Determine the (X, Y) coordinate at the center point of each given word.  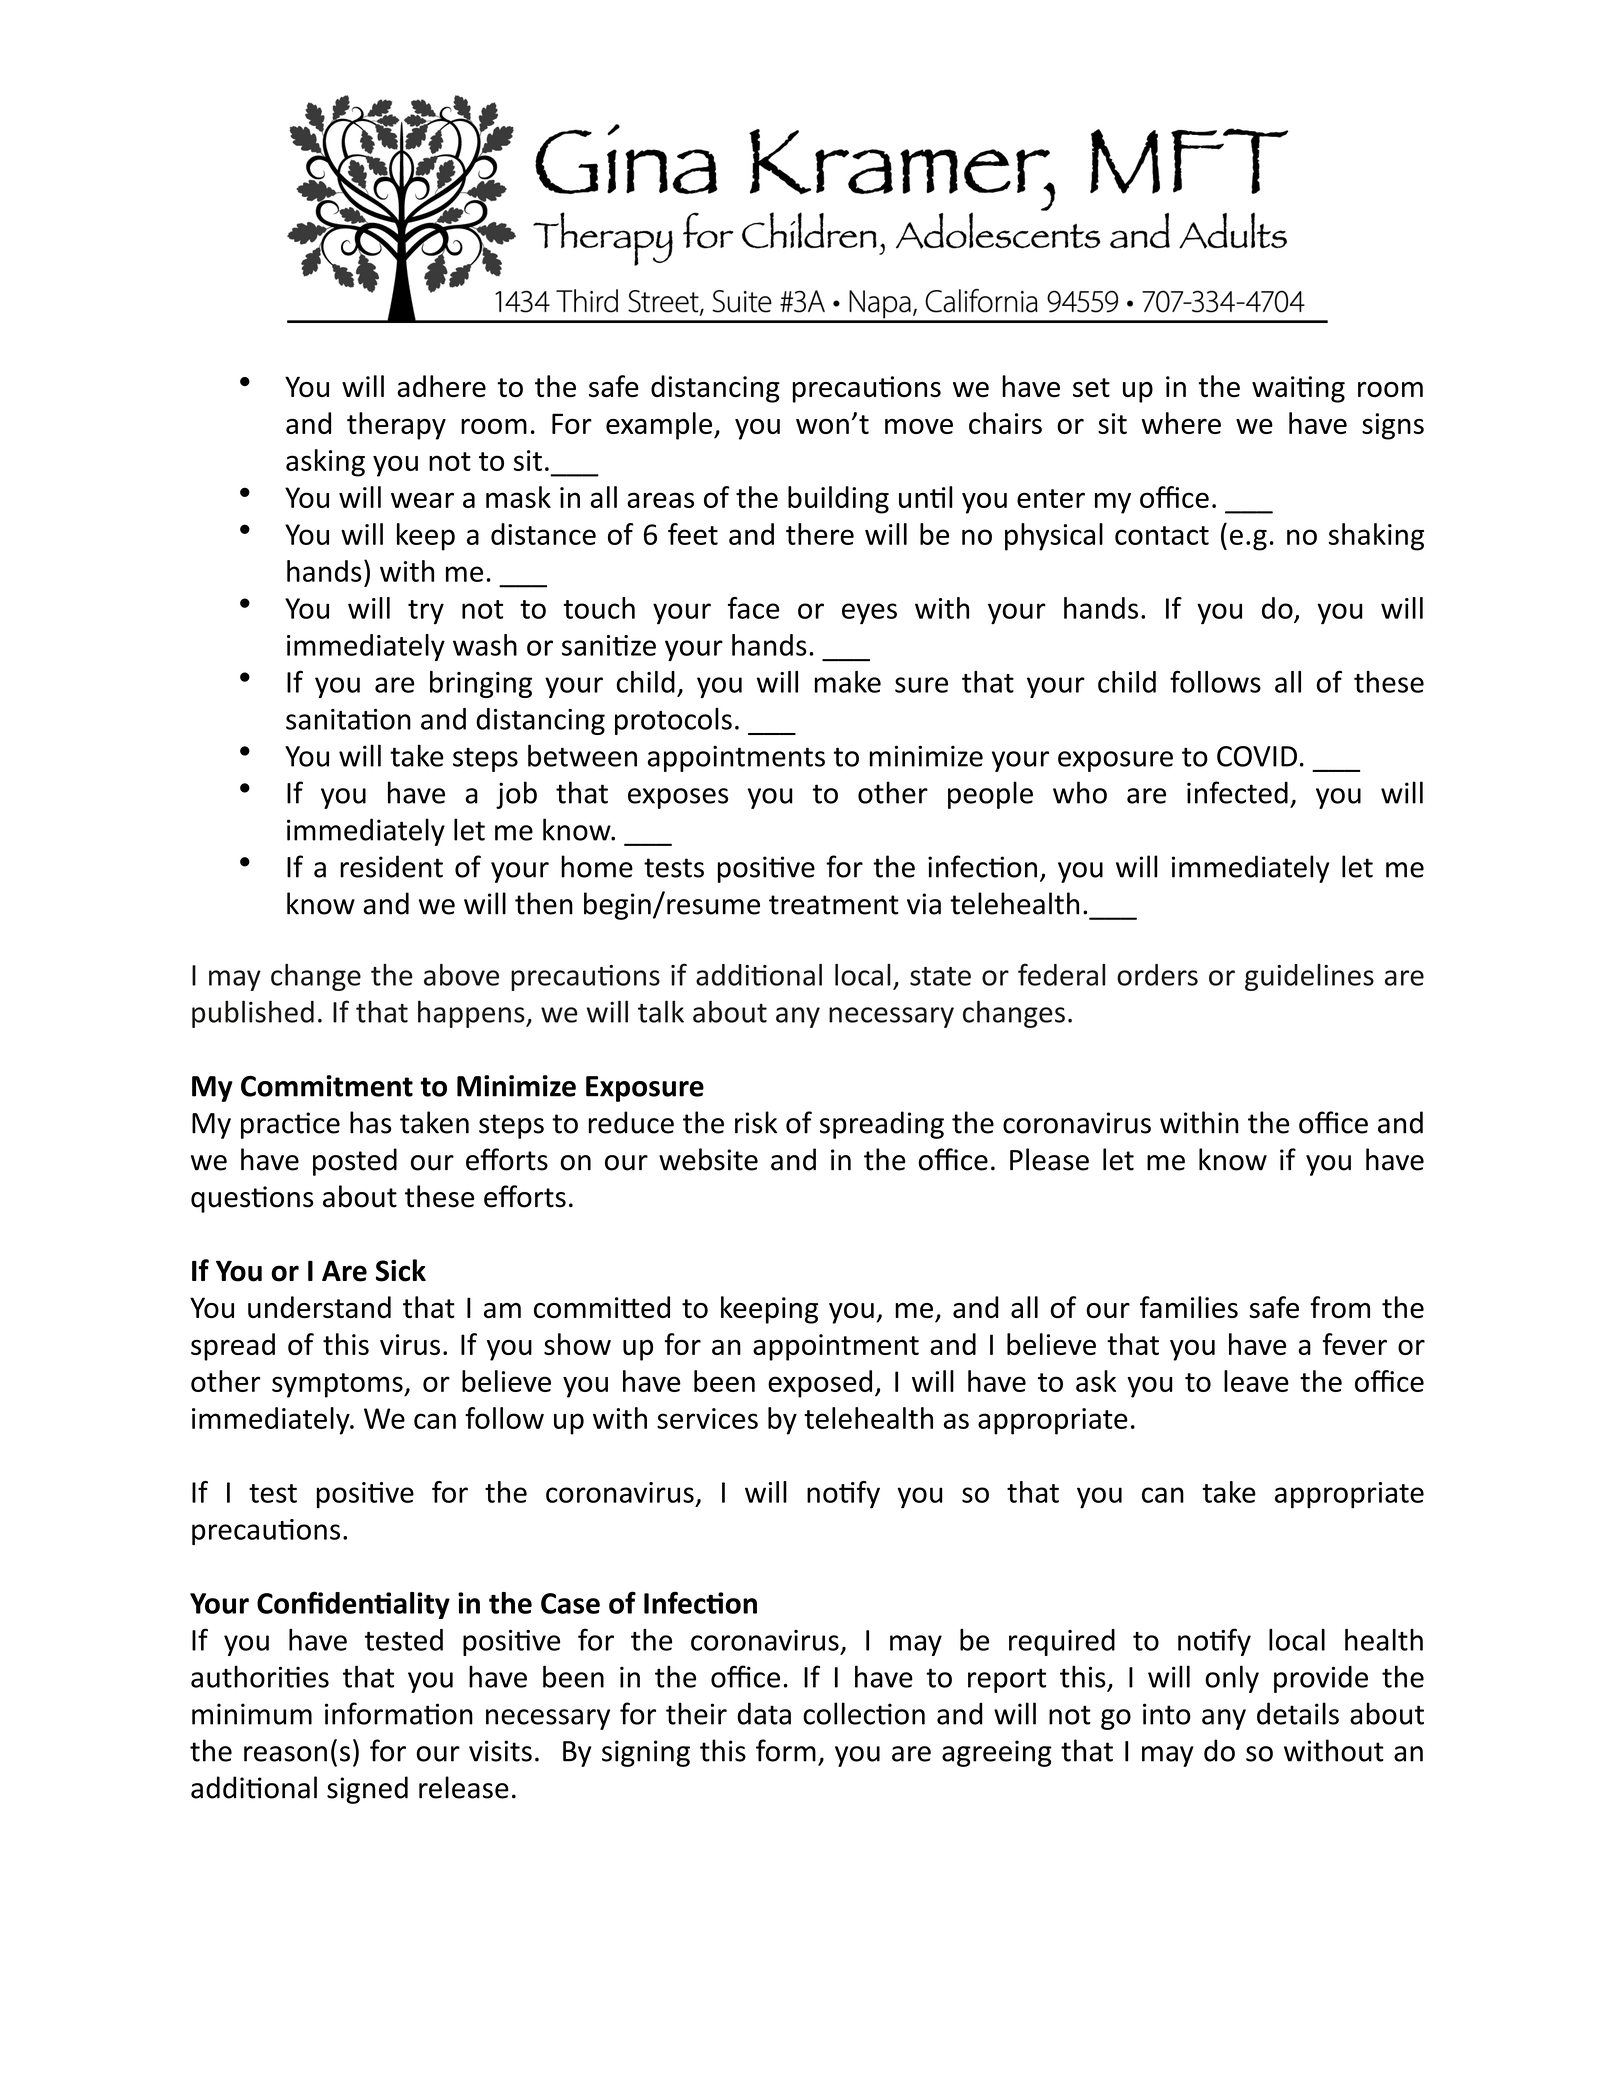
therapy (396, 426)
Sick (401, 1270)
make (848, 682)
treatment (834, 905)
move (919, 426)
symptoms (338, 1385)
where (1181, 423)
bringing (481, 684)
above (461, 975)
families (1189, 1307)
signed (367, 1790)
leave (1256, 1381)
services (707, 1418)
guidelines (1309, 977)
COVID (1257, 756)
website (708, 1159)
